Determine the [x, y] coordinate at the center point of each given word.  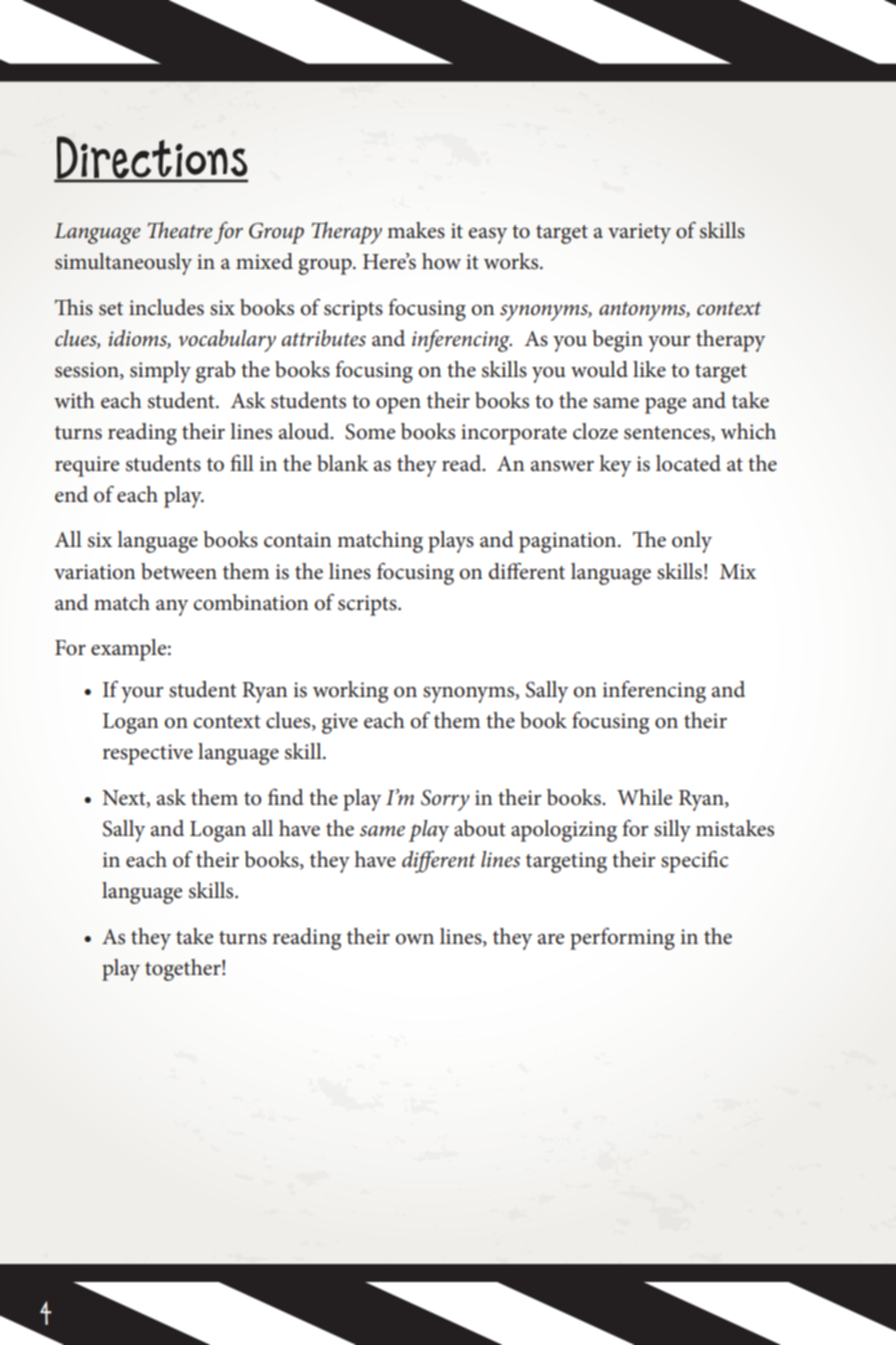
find [286, 797]
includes [166, 307]
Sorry [445, 800]
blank [343, 463]
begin [617, 341]
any [172, 608]
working [350, 692]
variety [639, 233]
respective [148, 754]
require [87, 466]
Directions [151, 158]
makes [416, 230]
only [692, 542]
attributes [324, 338]
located [688, 463]
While [644, 797]
